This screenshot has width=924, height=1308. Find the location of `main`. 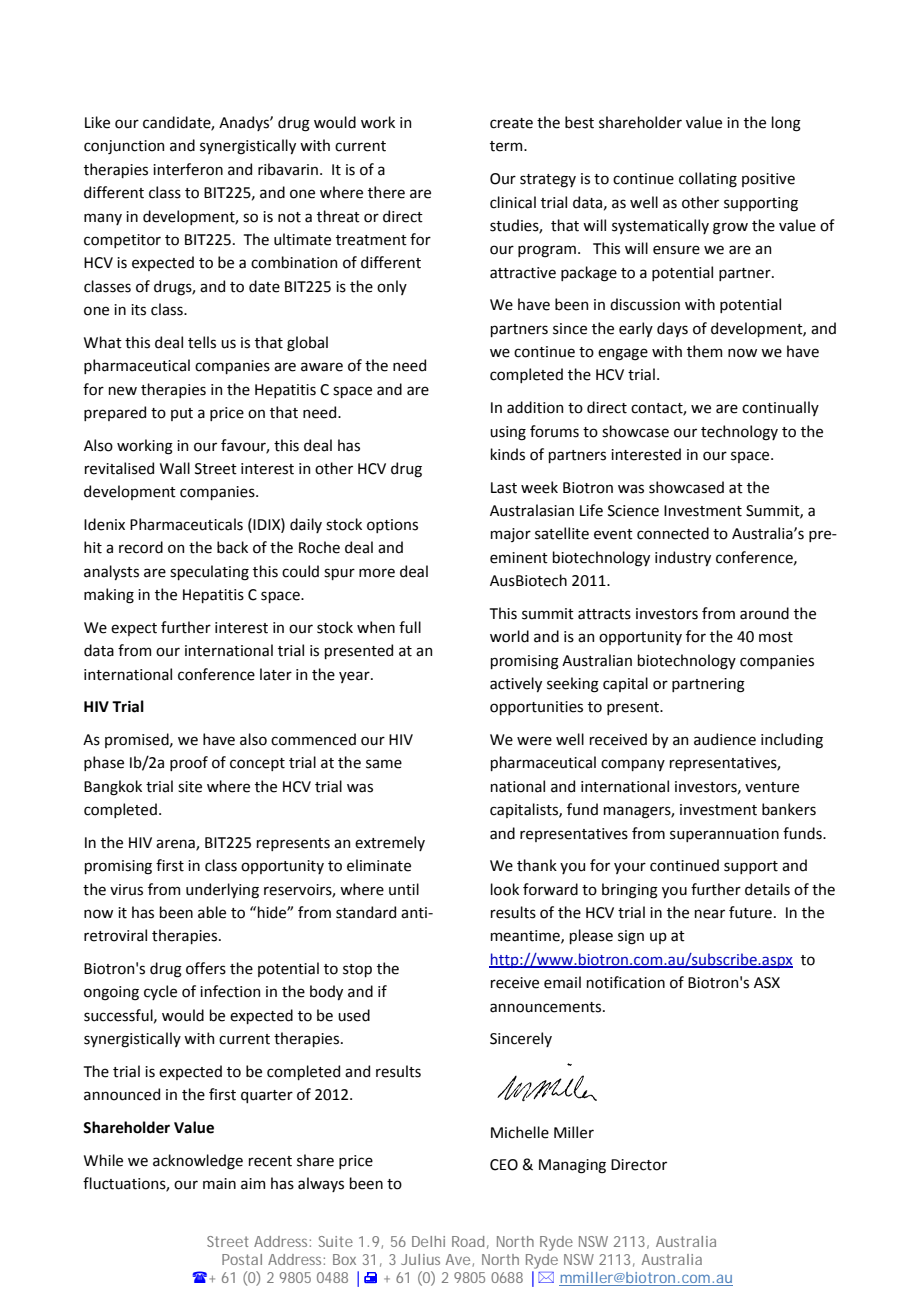

main is located at coordinates (219, 1184).
